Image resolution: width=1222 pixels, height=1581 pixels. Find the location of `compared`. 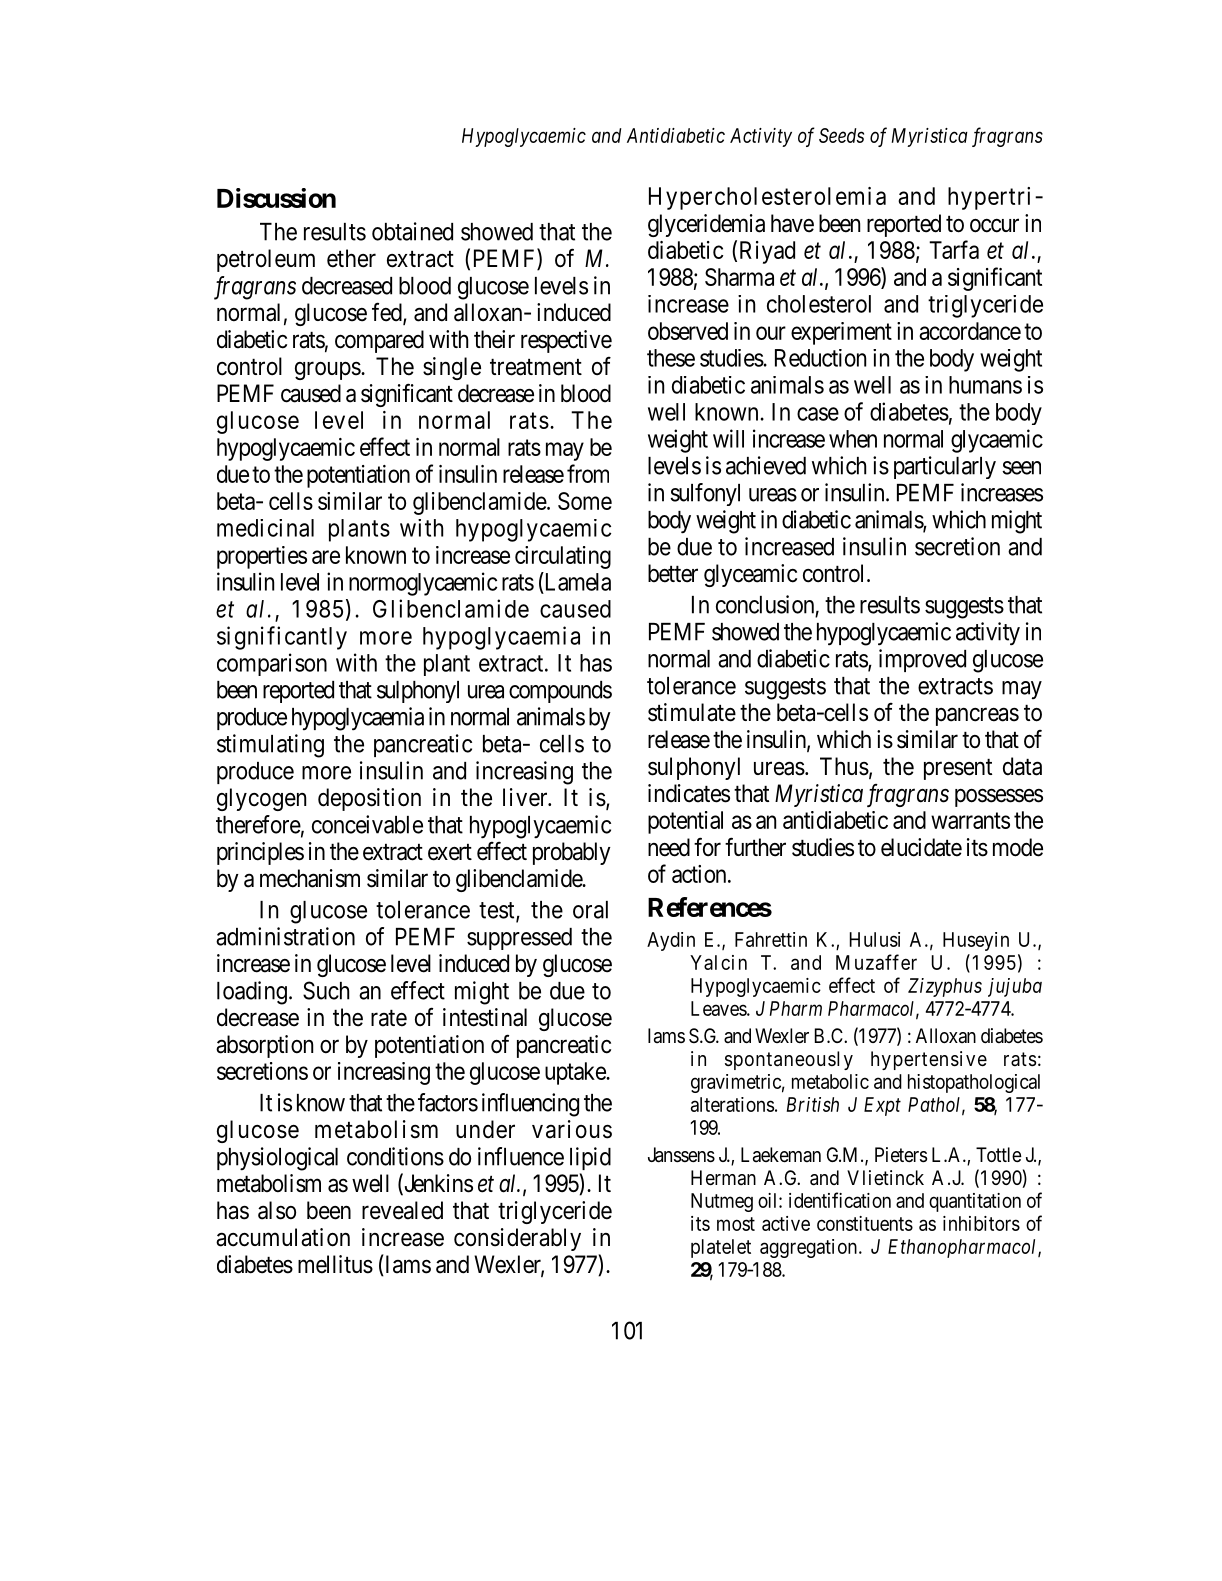

compared is located at coordinates (379, 341).
